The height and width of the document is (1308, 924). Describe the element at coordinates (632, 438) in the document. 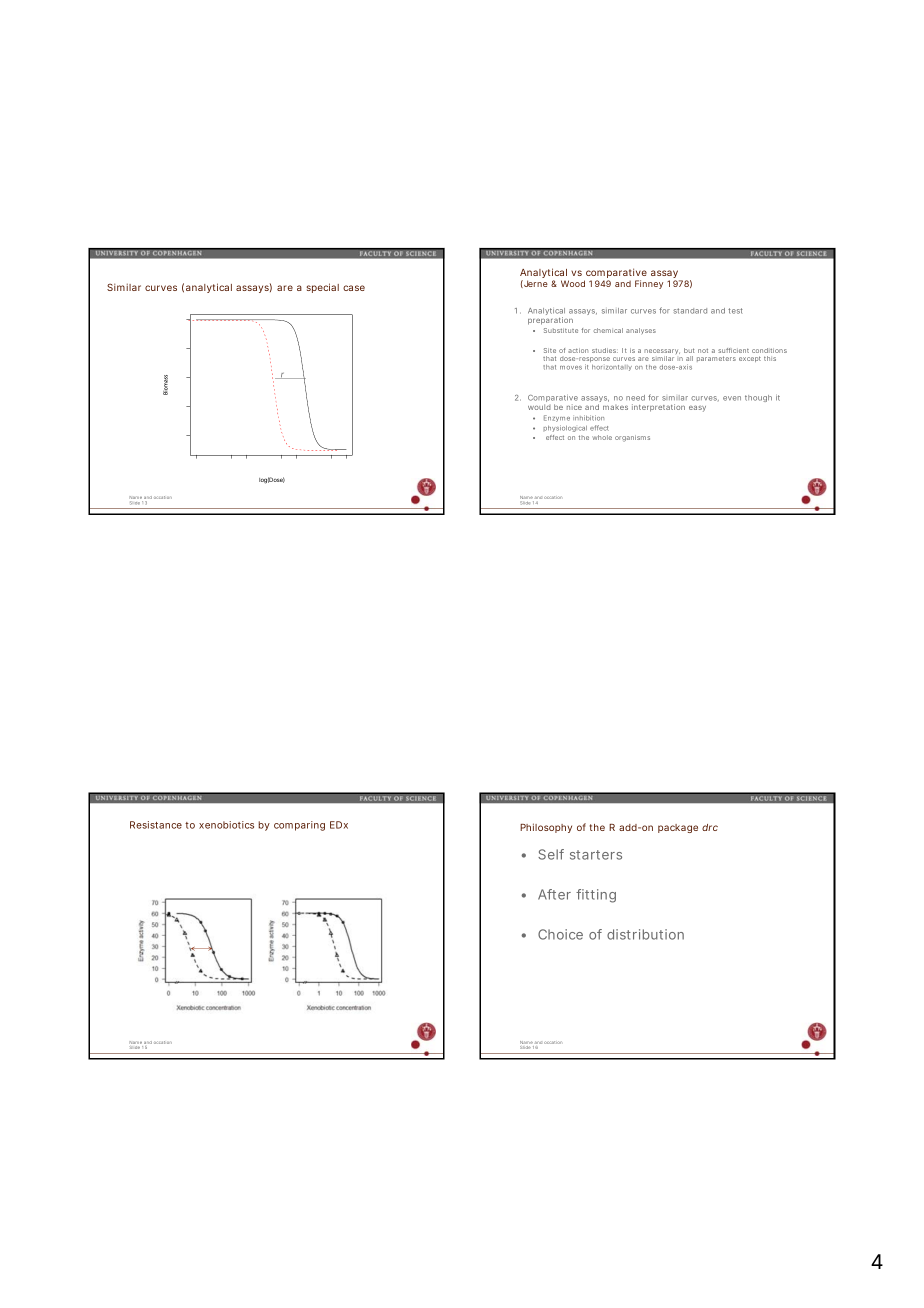

I see `organisms` at that location.
